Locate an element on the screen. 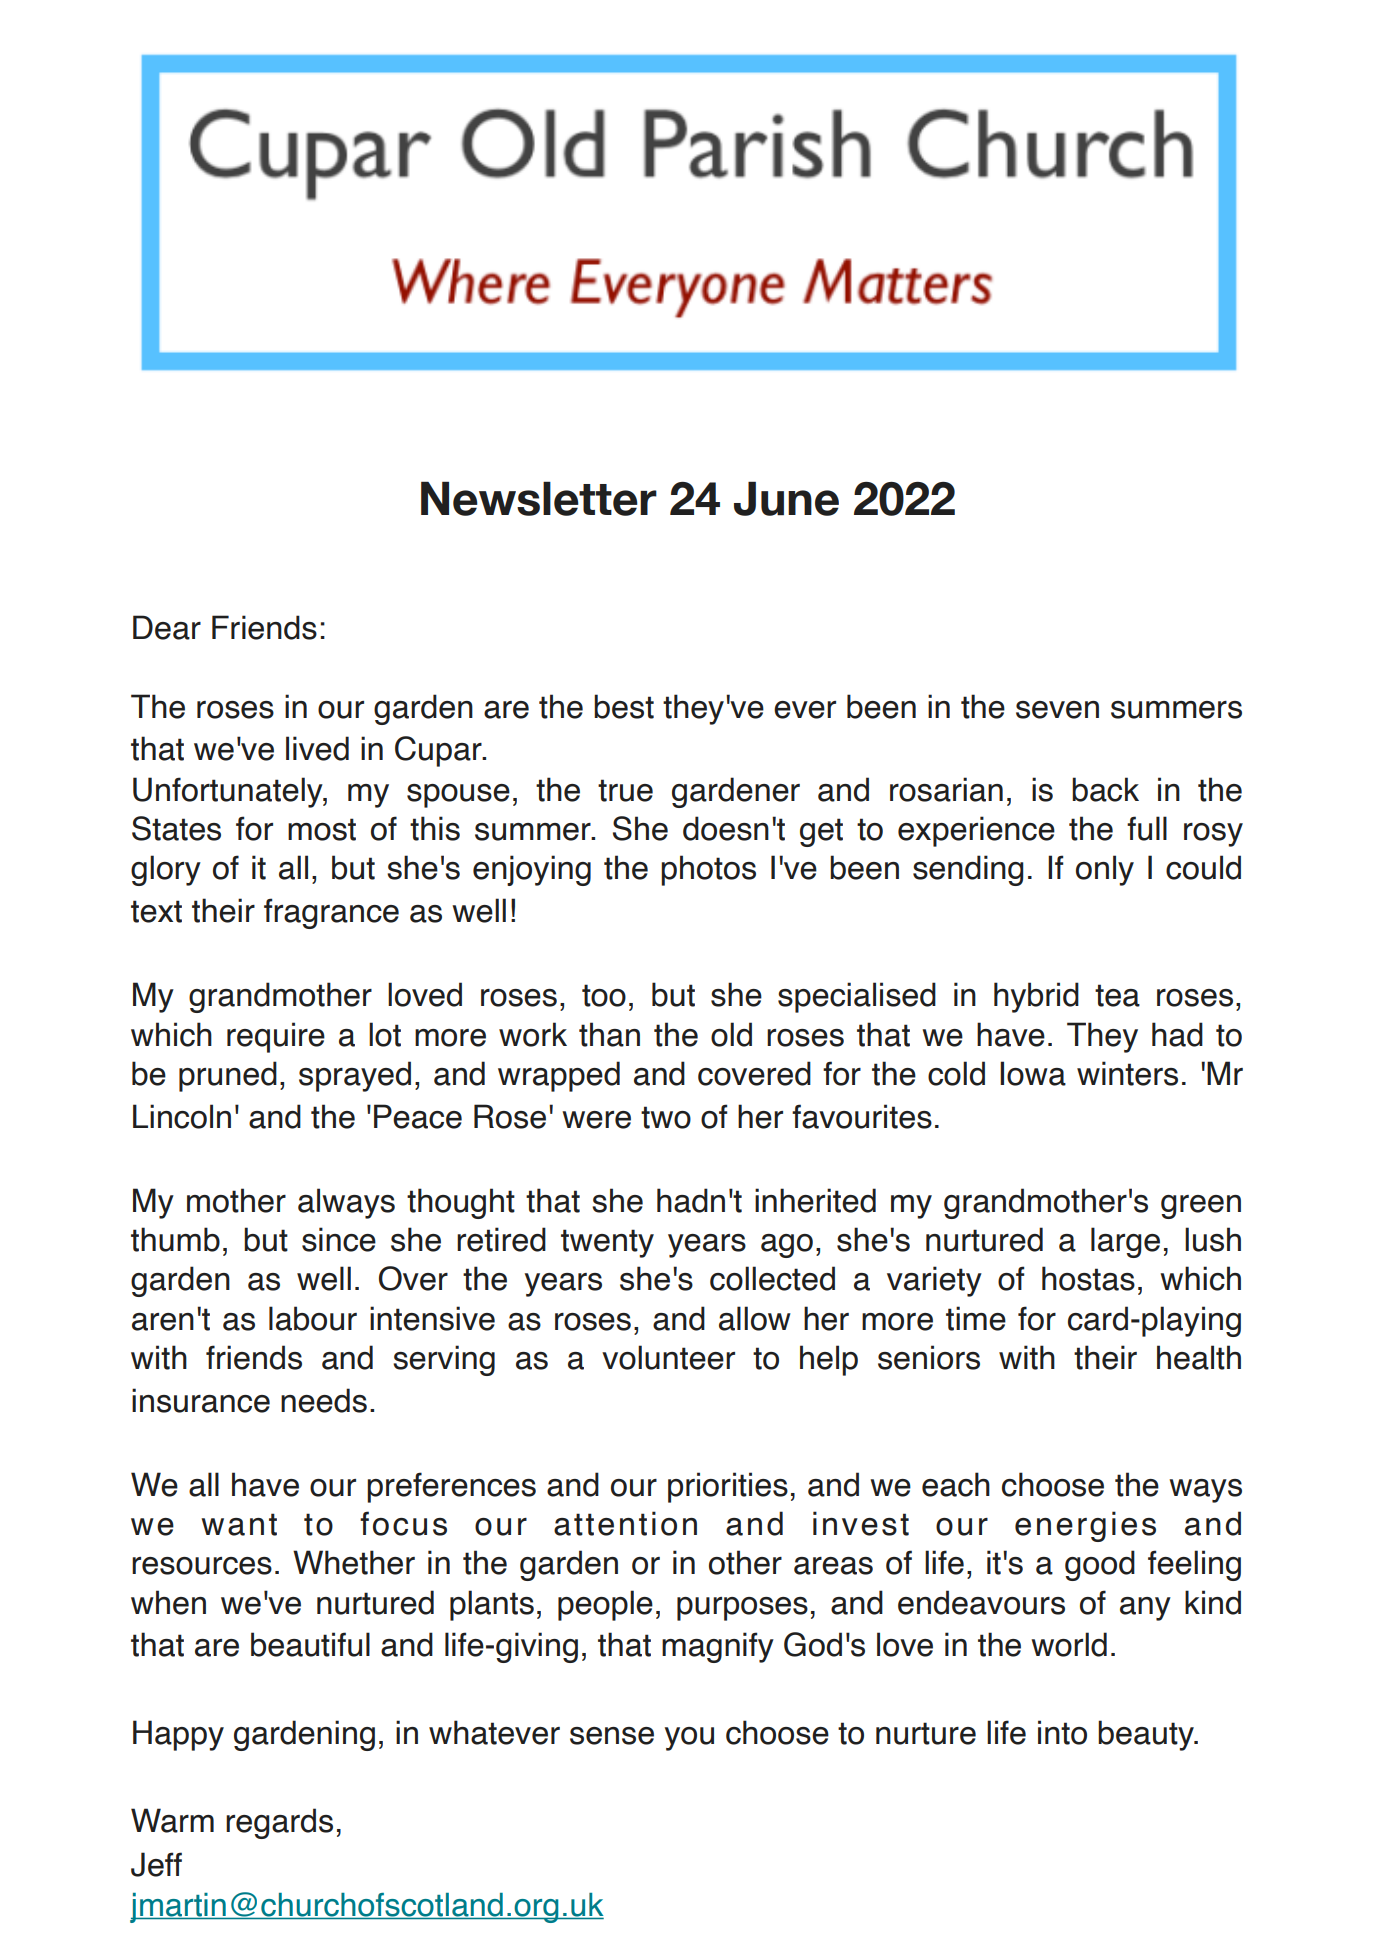  June is located at coordinates (786, 498).
